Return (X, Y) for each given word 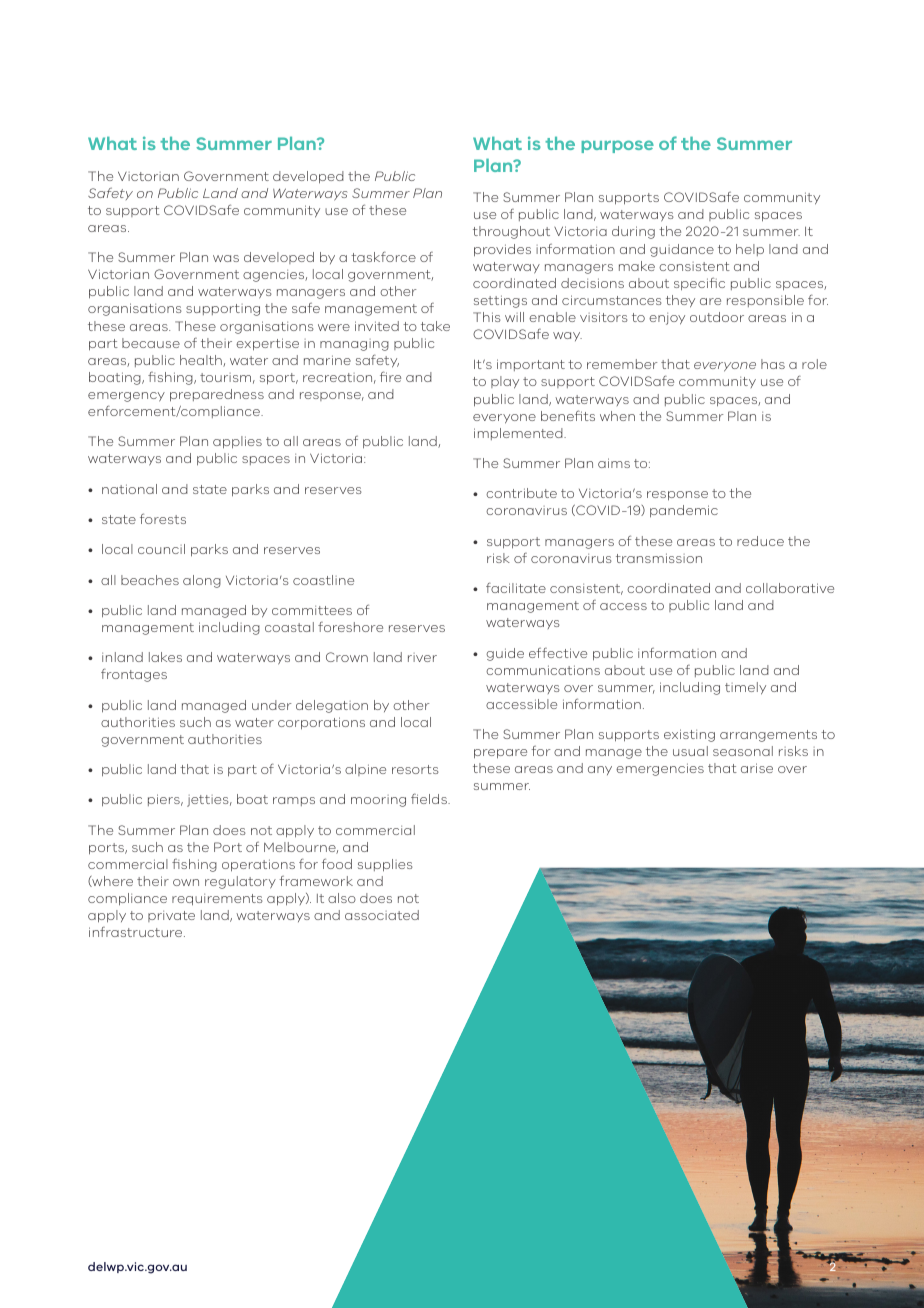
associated (382, 915)
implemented (519, 434)
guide (505, 654)
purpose (617, 146)
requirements (217, 900)
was (226, 258)
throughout (511, 232)
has (773, 364)
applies (237, 442)
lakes (165, 657)
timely (745, 688)
